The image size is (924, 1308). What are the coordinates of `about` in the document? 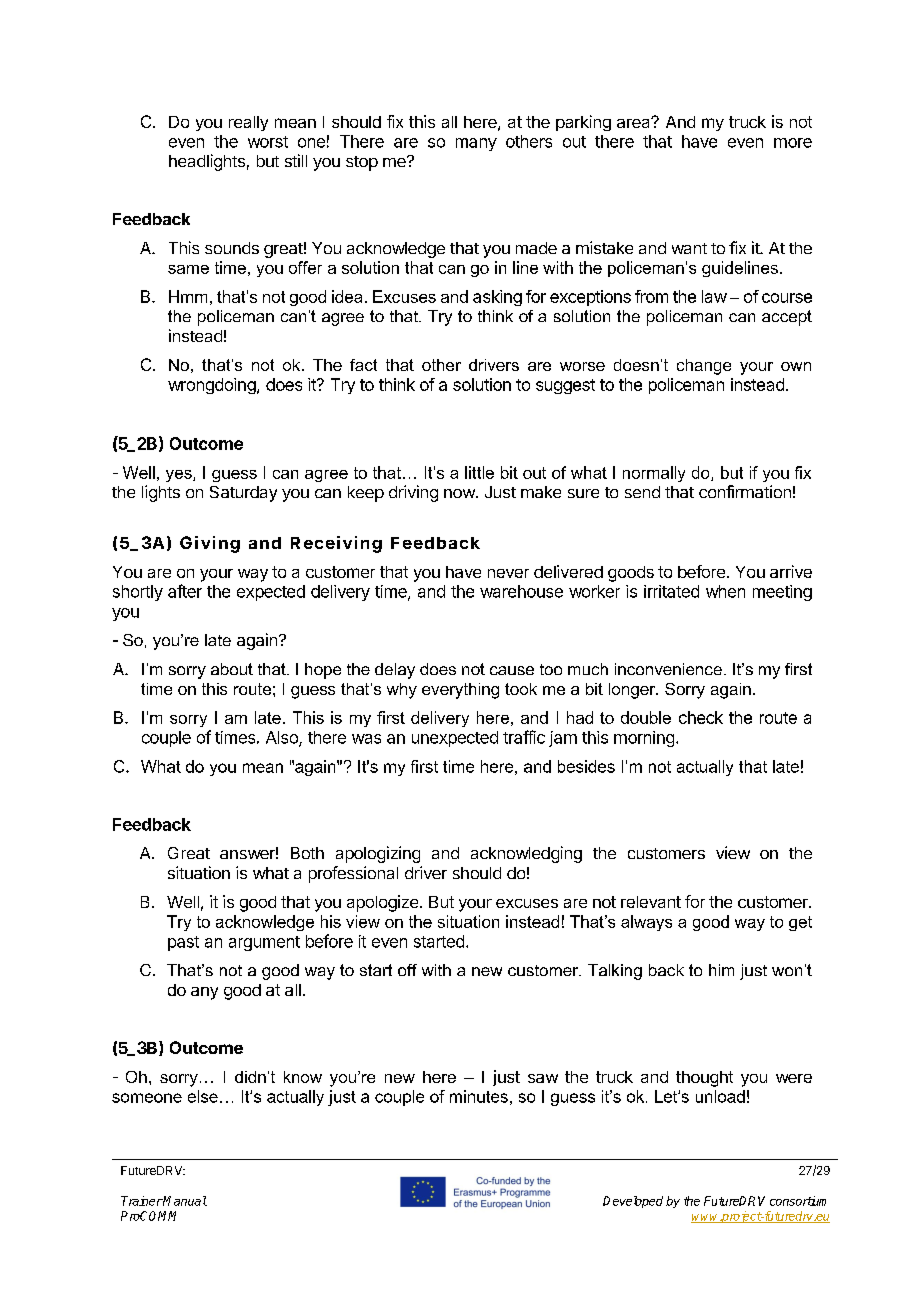 It's located at (232, 669).
